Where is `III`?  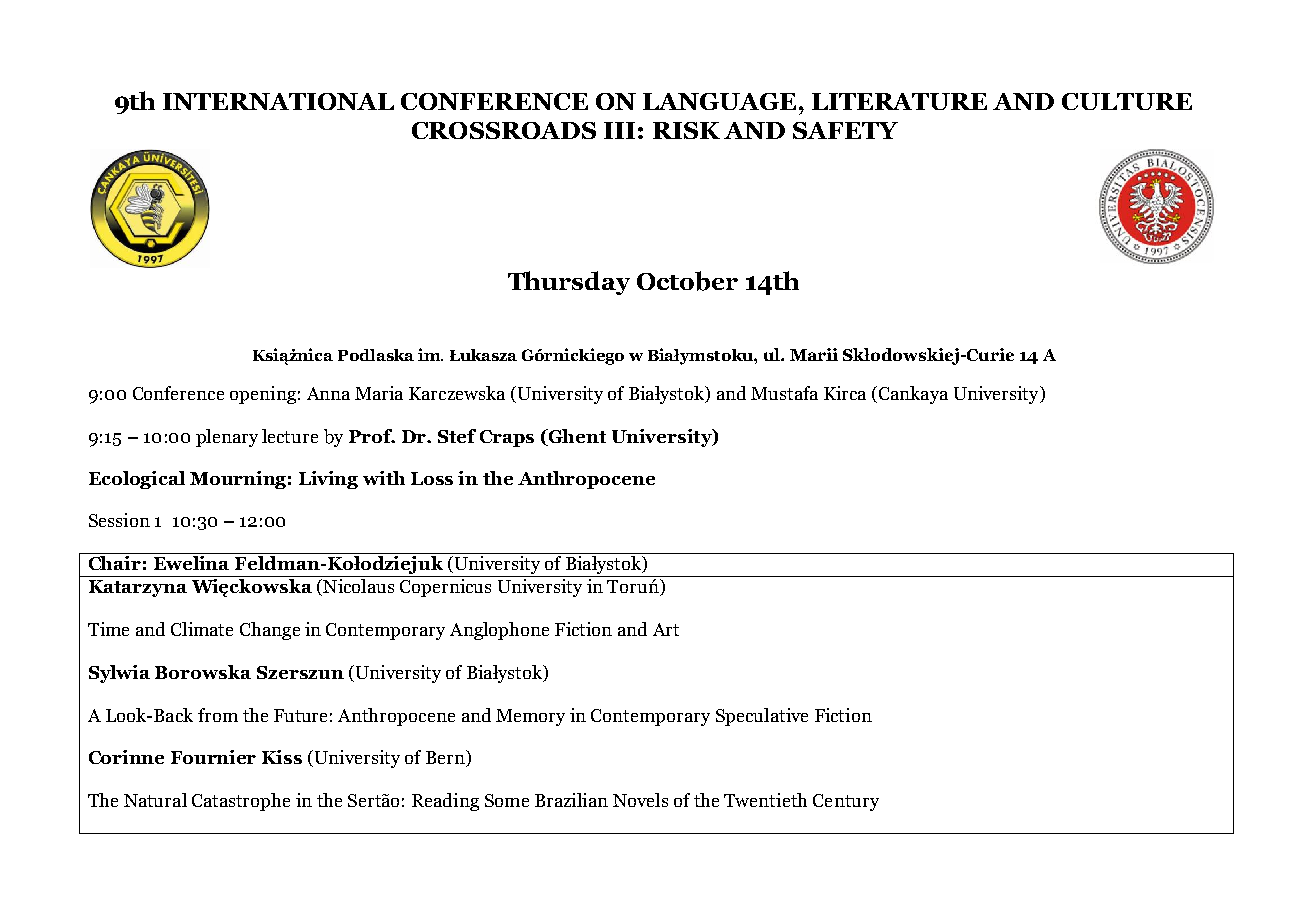
III is located at coordinates (619, 130).
